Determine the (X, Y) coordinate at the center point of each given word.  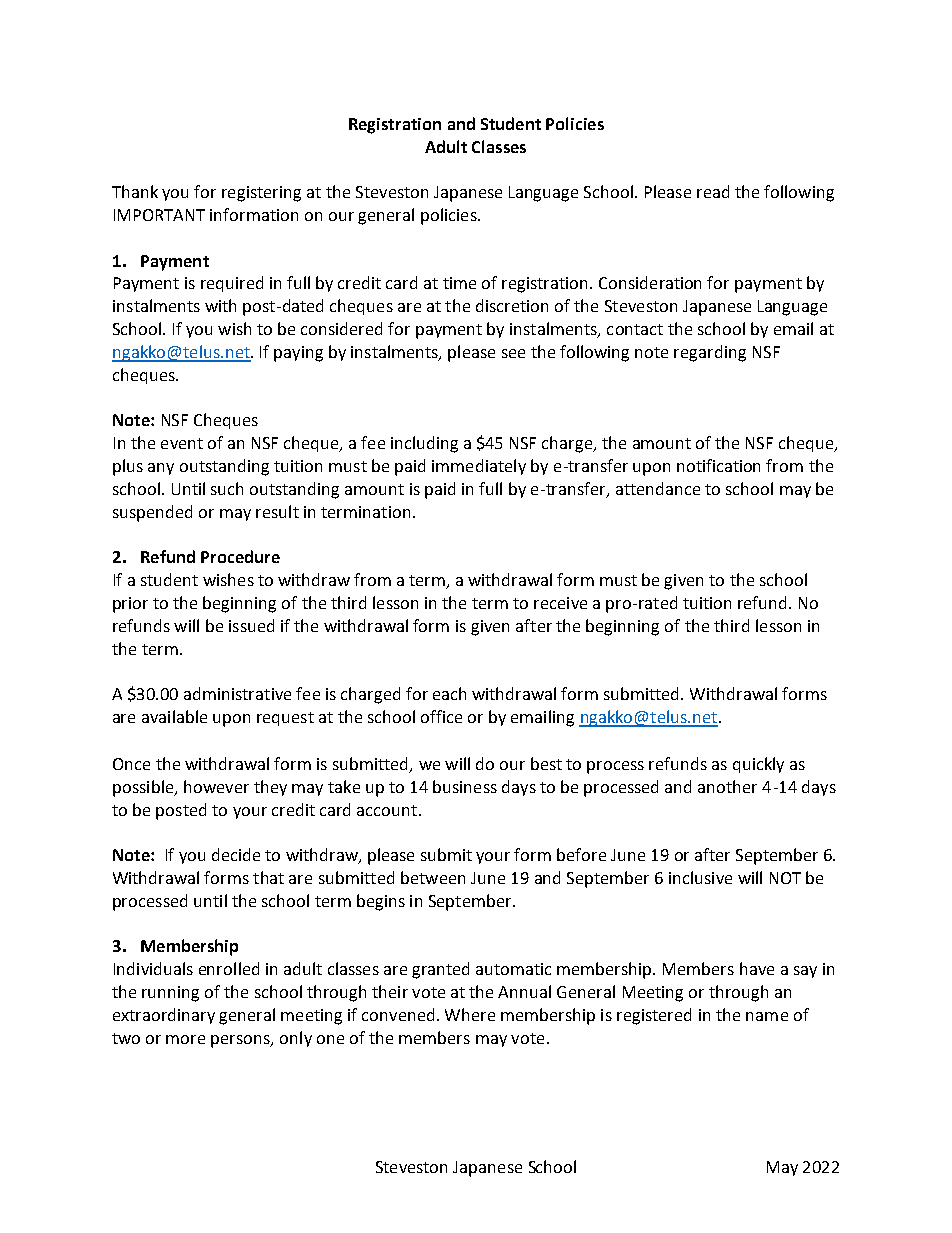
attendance (658, 488)
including (424, 444)
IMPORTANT (159, 215)
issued (251, 625)
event (182, 443)
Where (470, 1014)
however (216, 786)
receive (560, 603)
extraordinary (164, 1016)
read (713, 191)
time (459, 283)
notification (718, 465)
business (465, 786)
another (727, 786)
